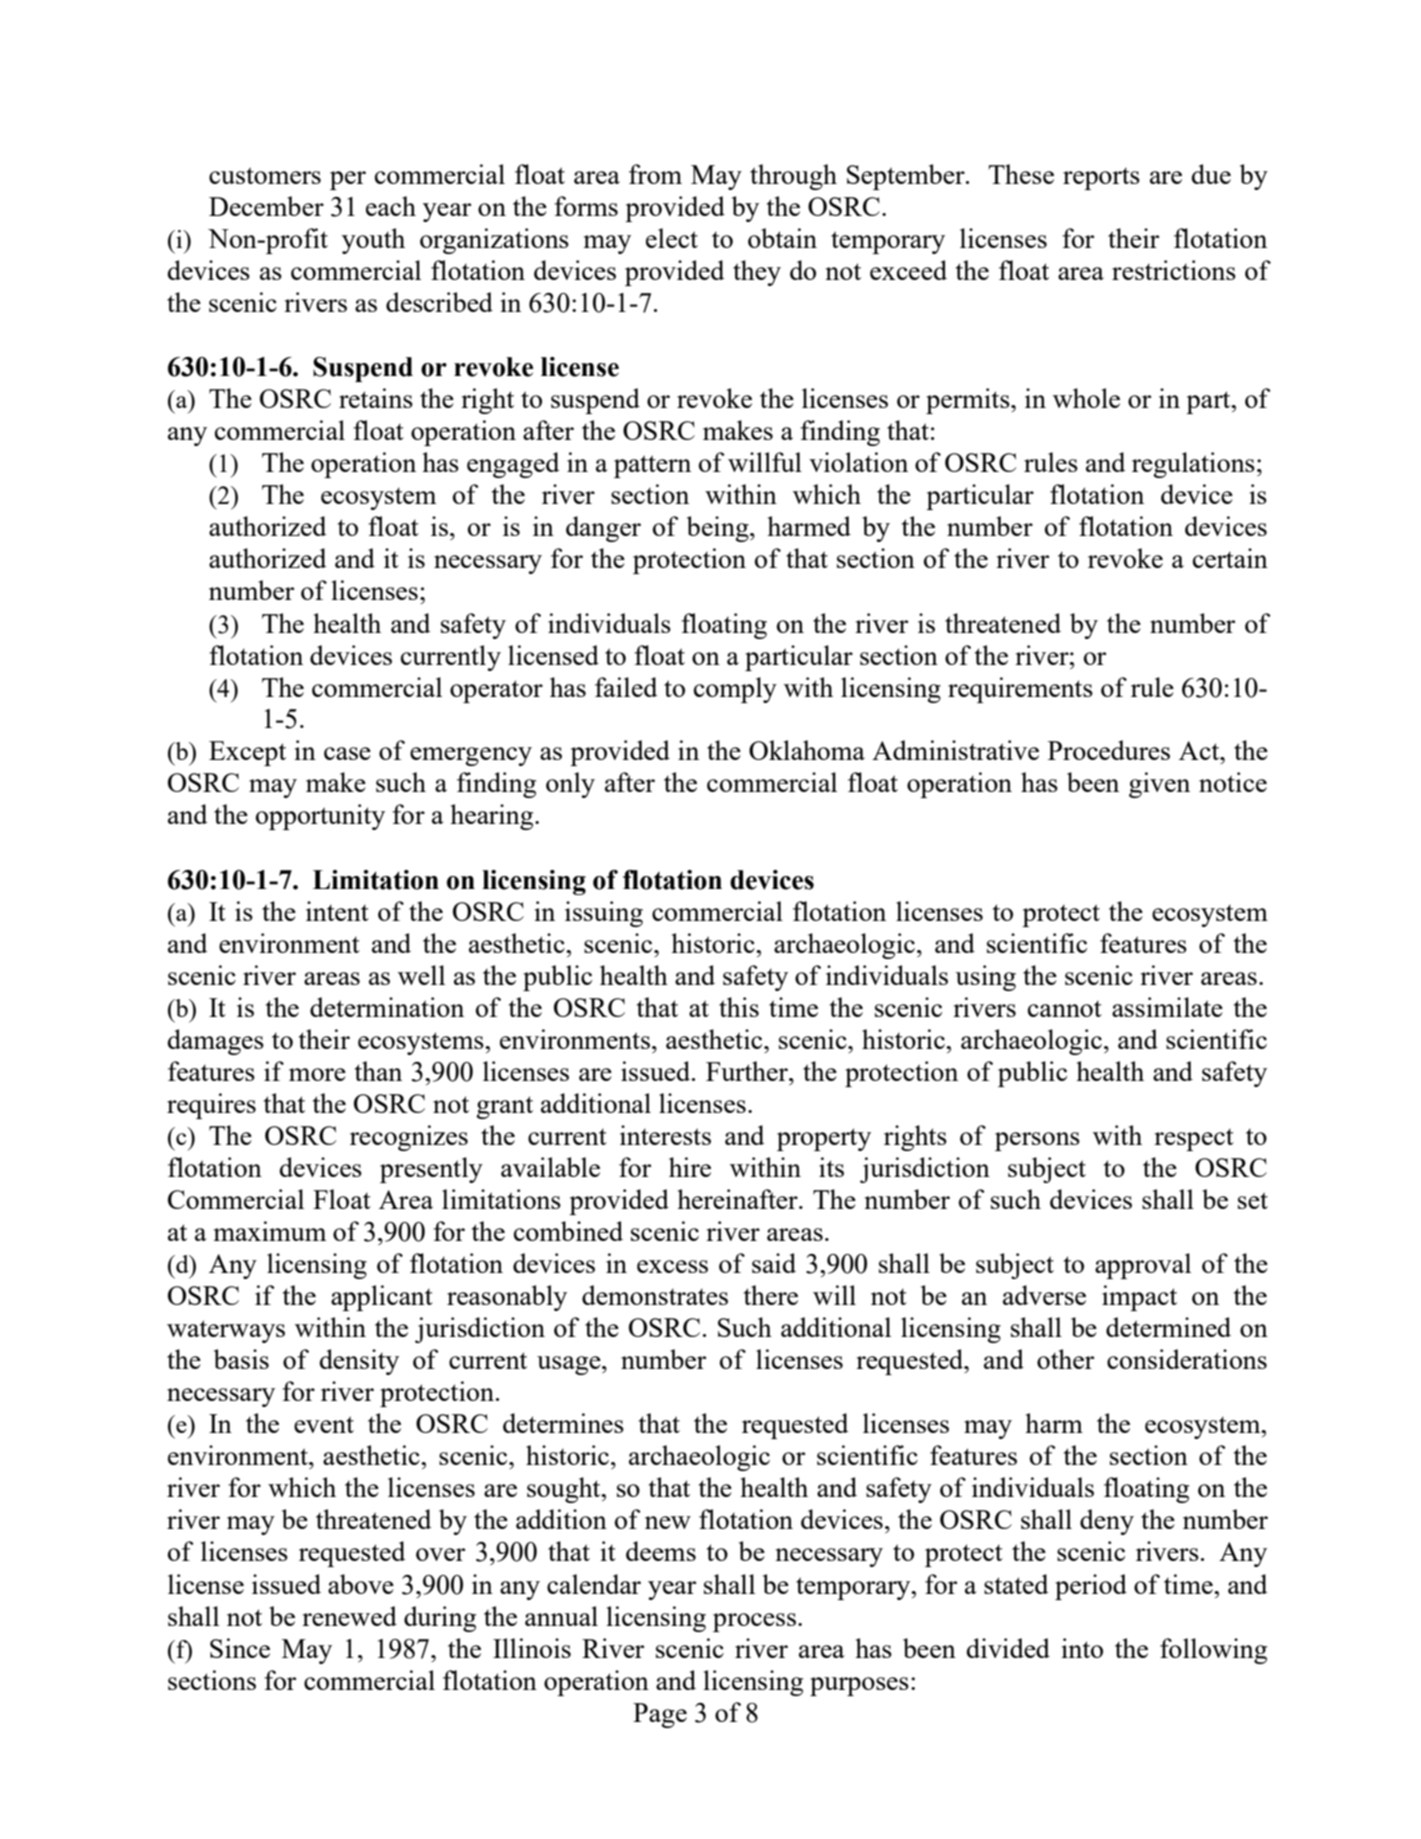  Describe the element at coordinates (1082, 1648) in the screenshot. I see `into` at that location.
